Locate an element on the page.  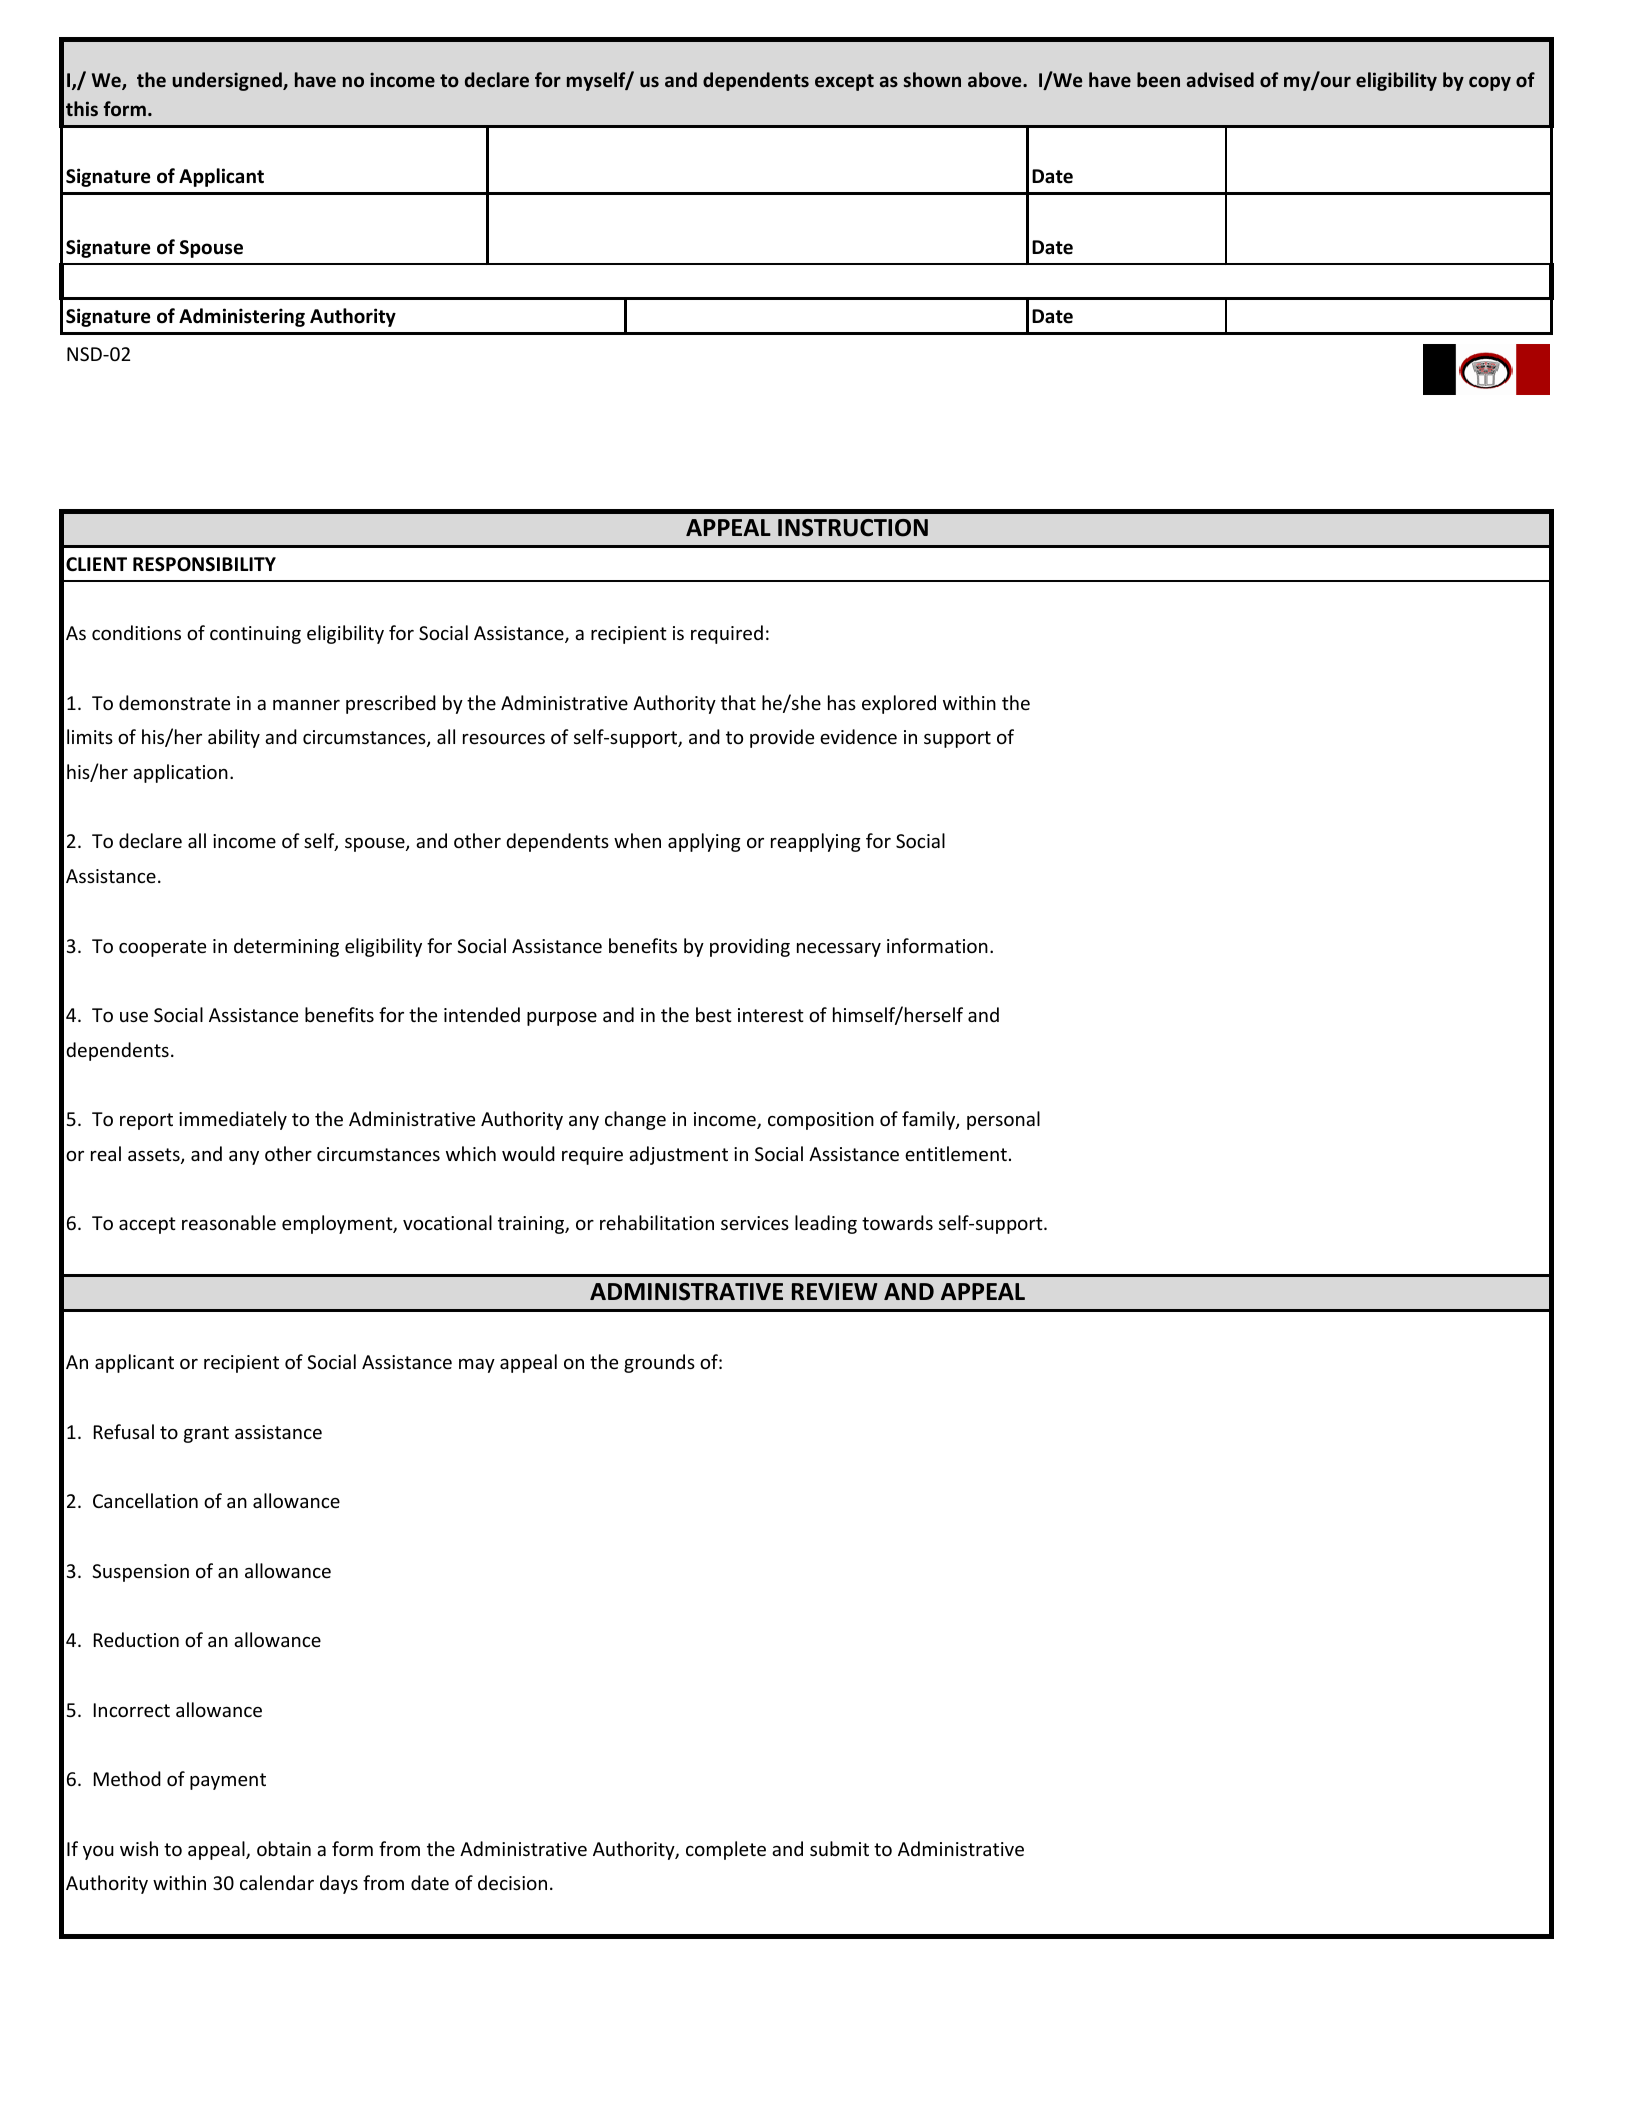
explored is located at coordinates (899, 704).
